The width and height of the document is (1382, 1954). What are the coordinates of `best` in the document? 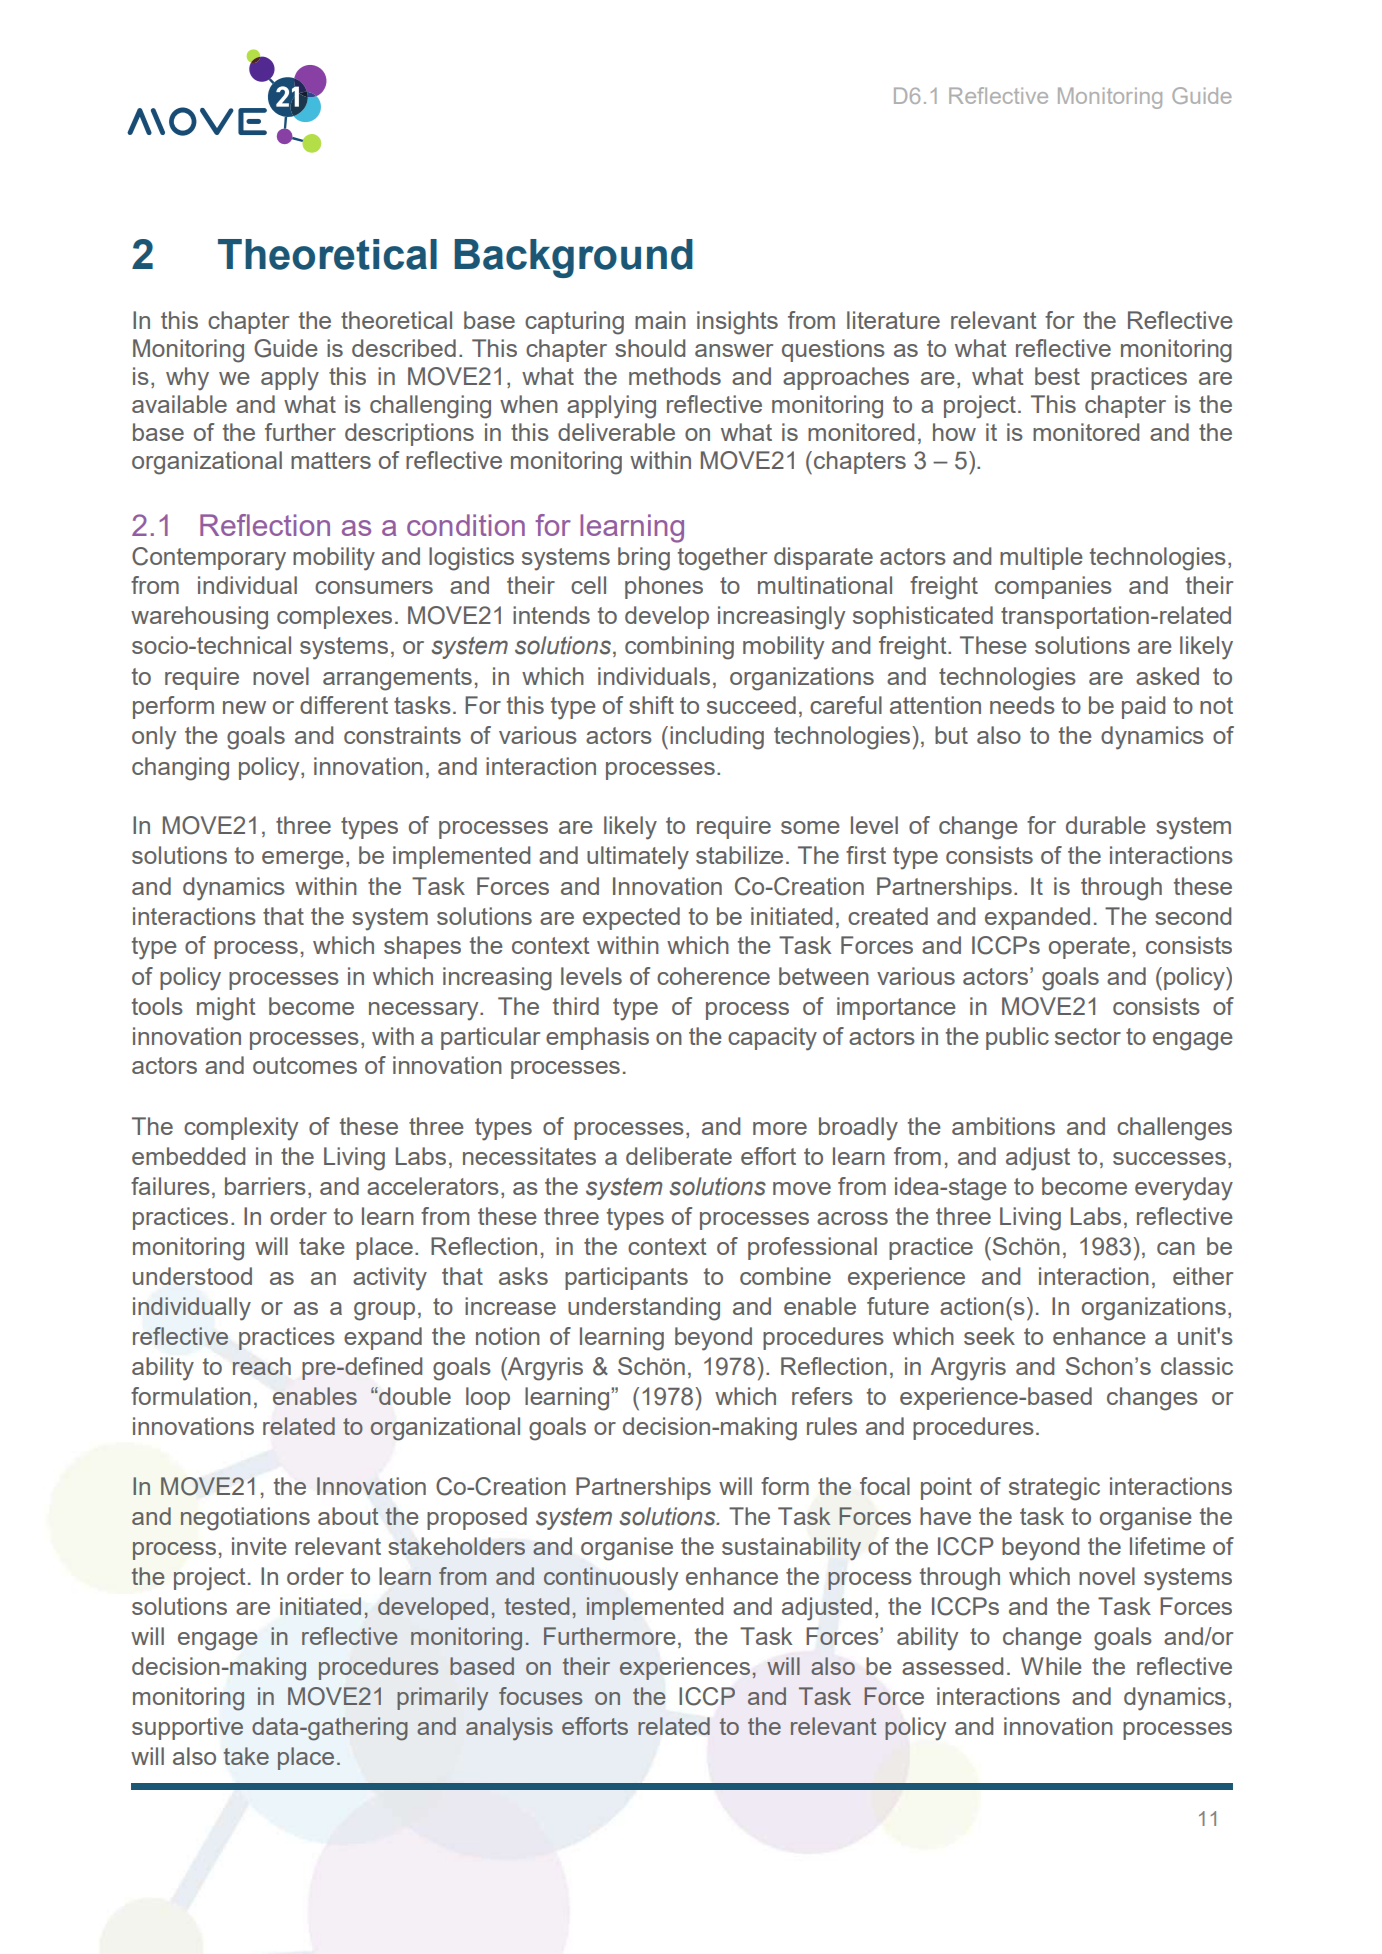 It's located at (1057, 376).
